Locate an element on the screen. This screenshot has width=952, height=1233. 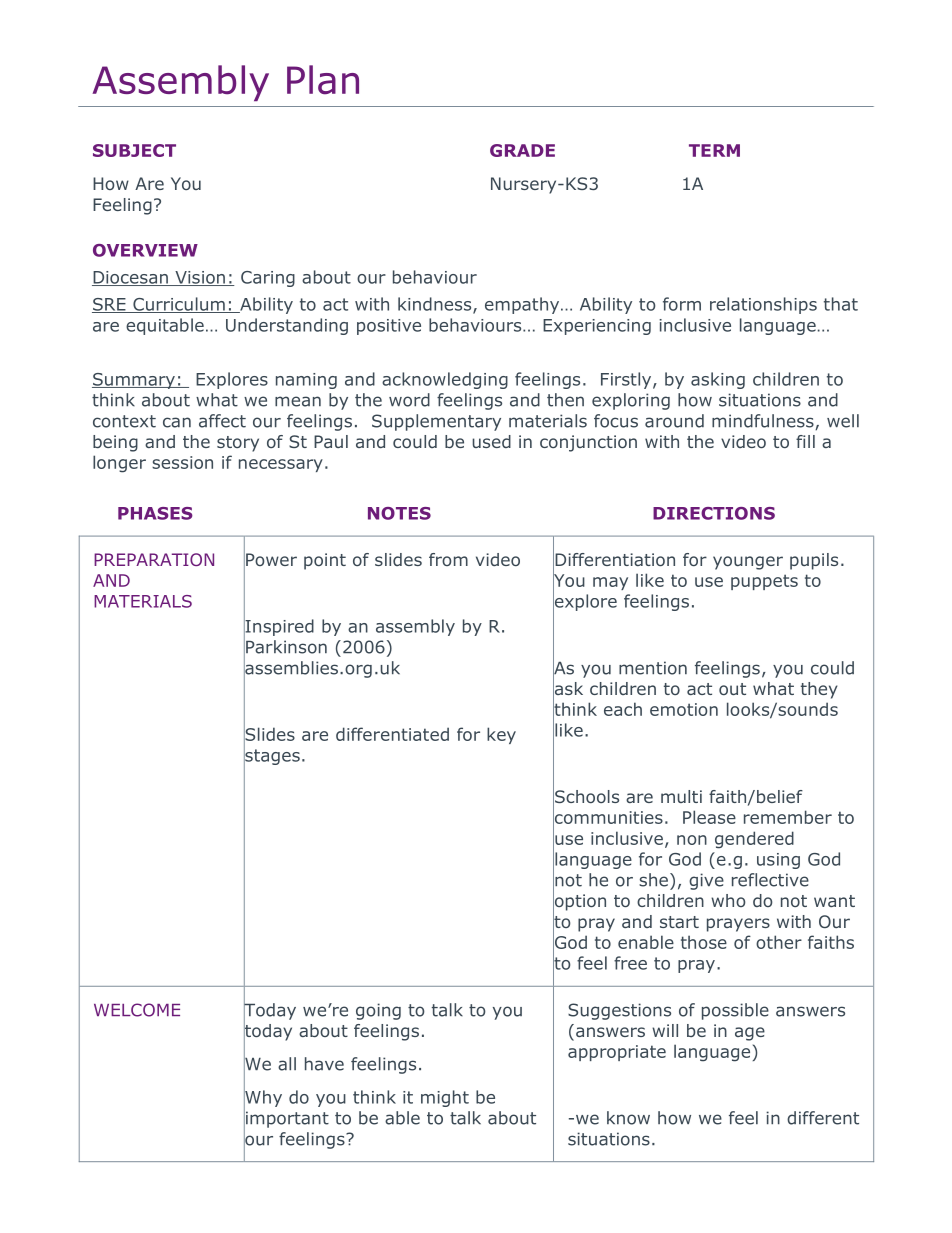
used is located at coordinates (491, 441).
